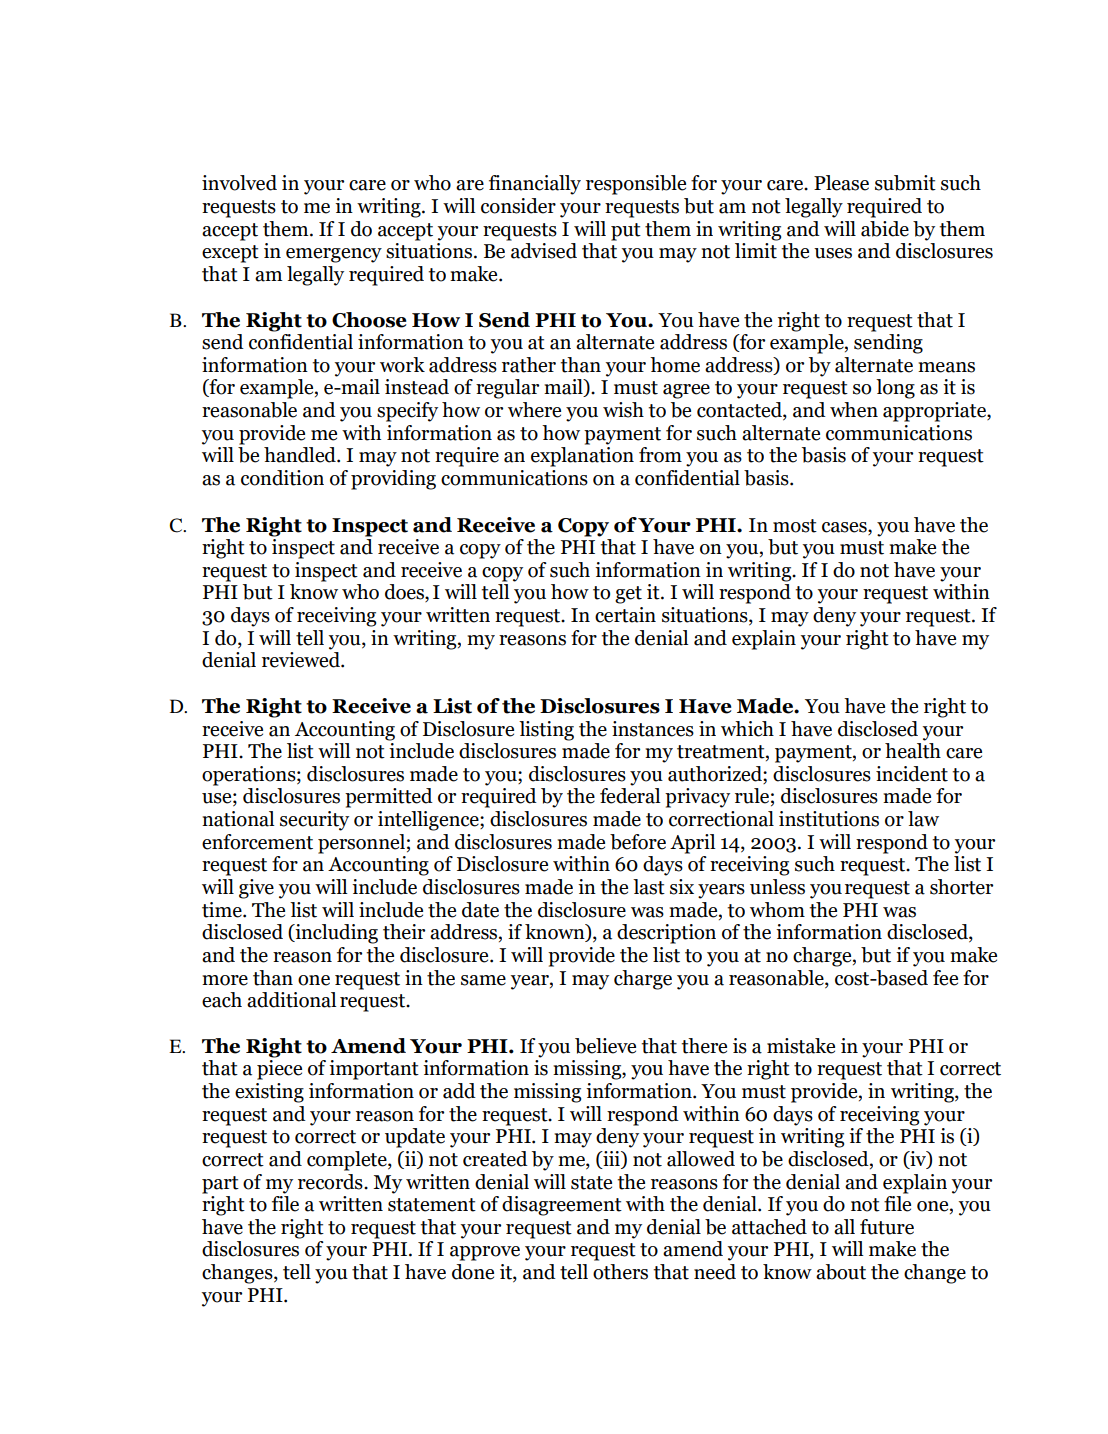  Describe the element at coordinates (334, 255) in the image. I see `emergency` at that location.
